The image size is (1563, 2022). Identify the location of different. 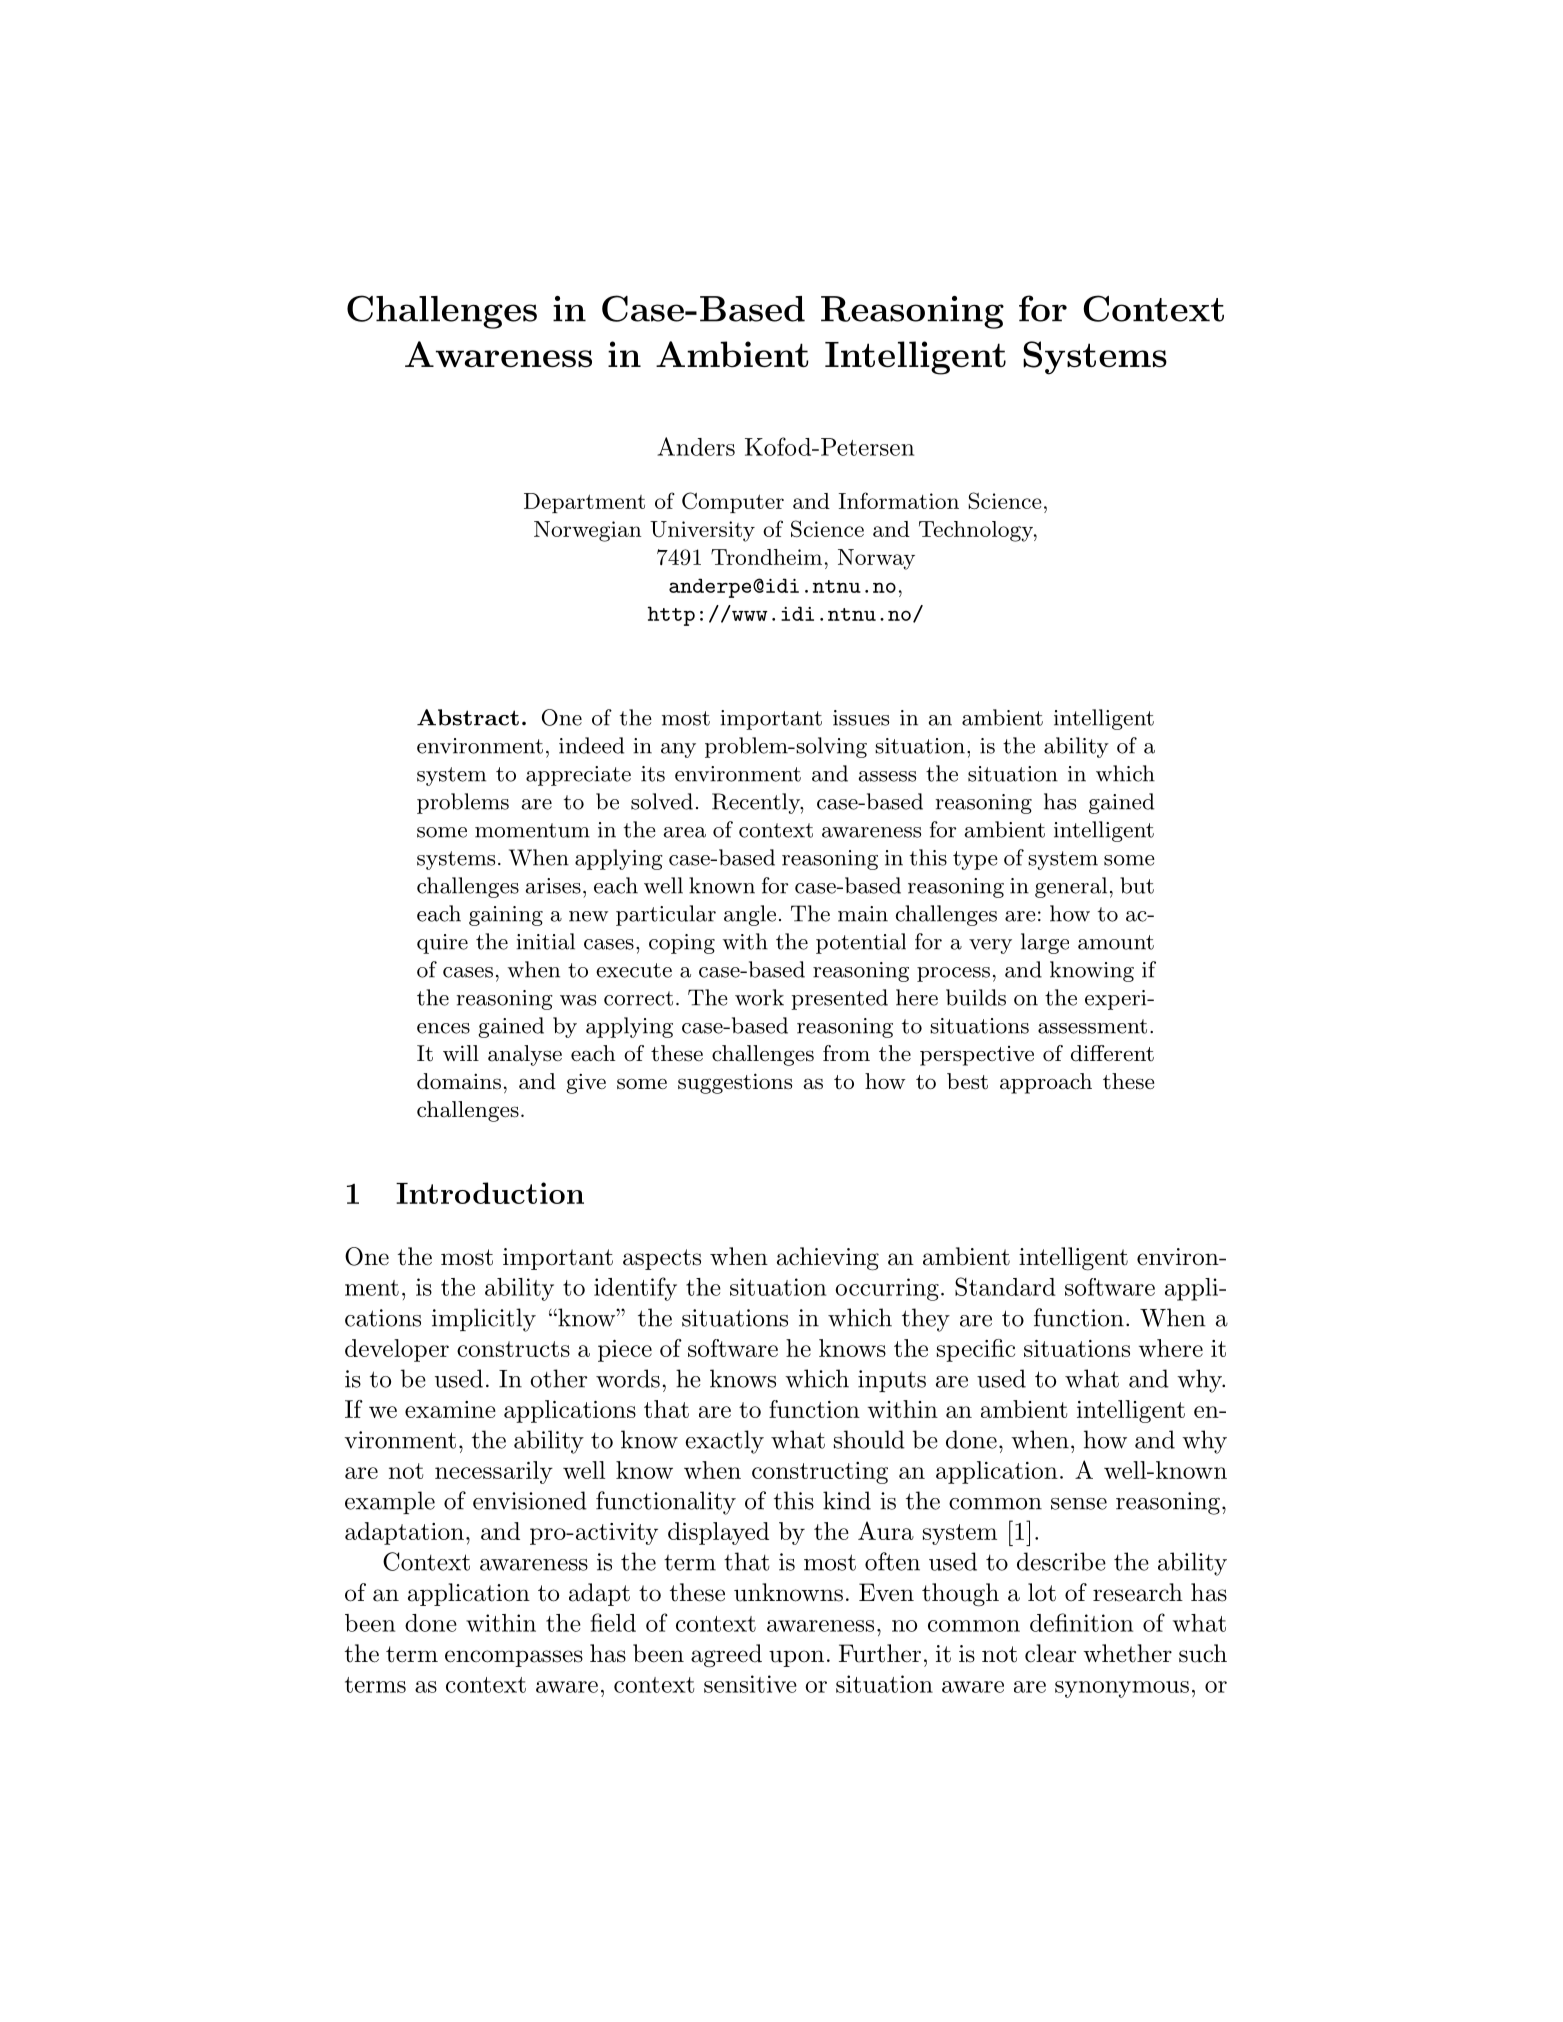
(1112, 1053).
